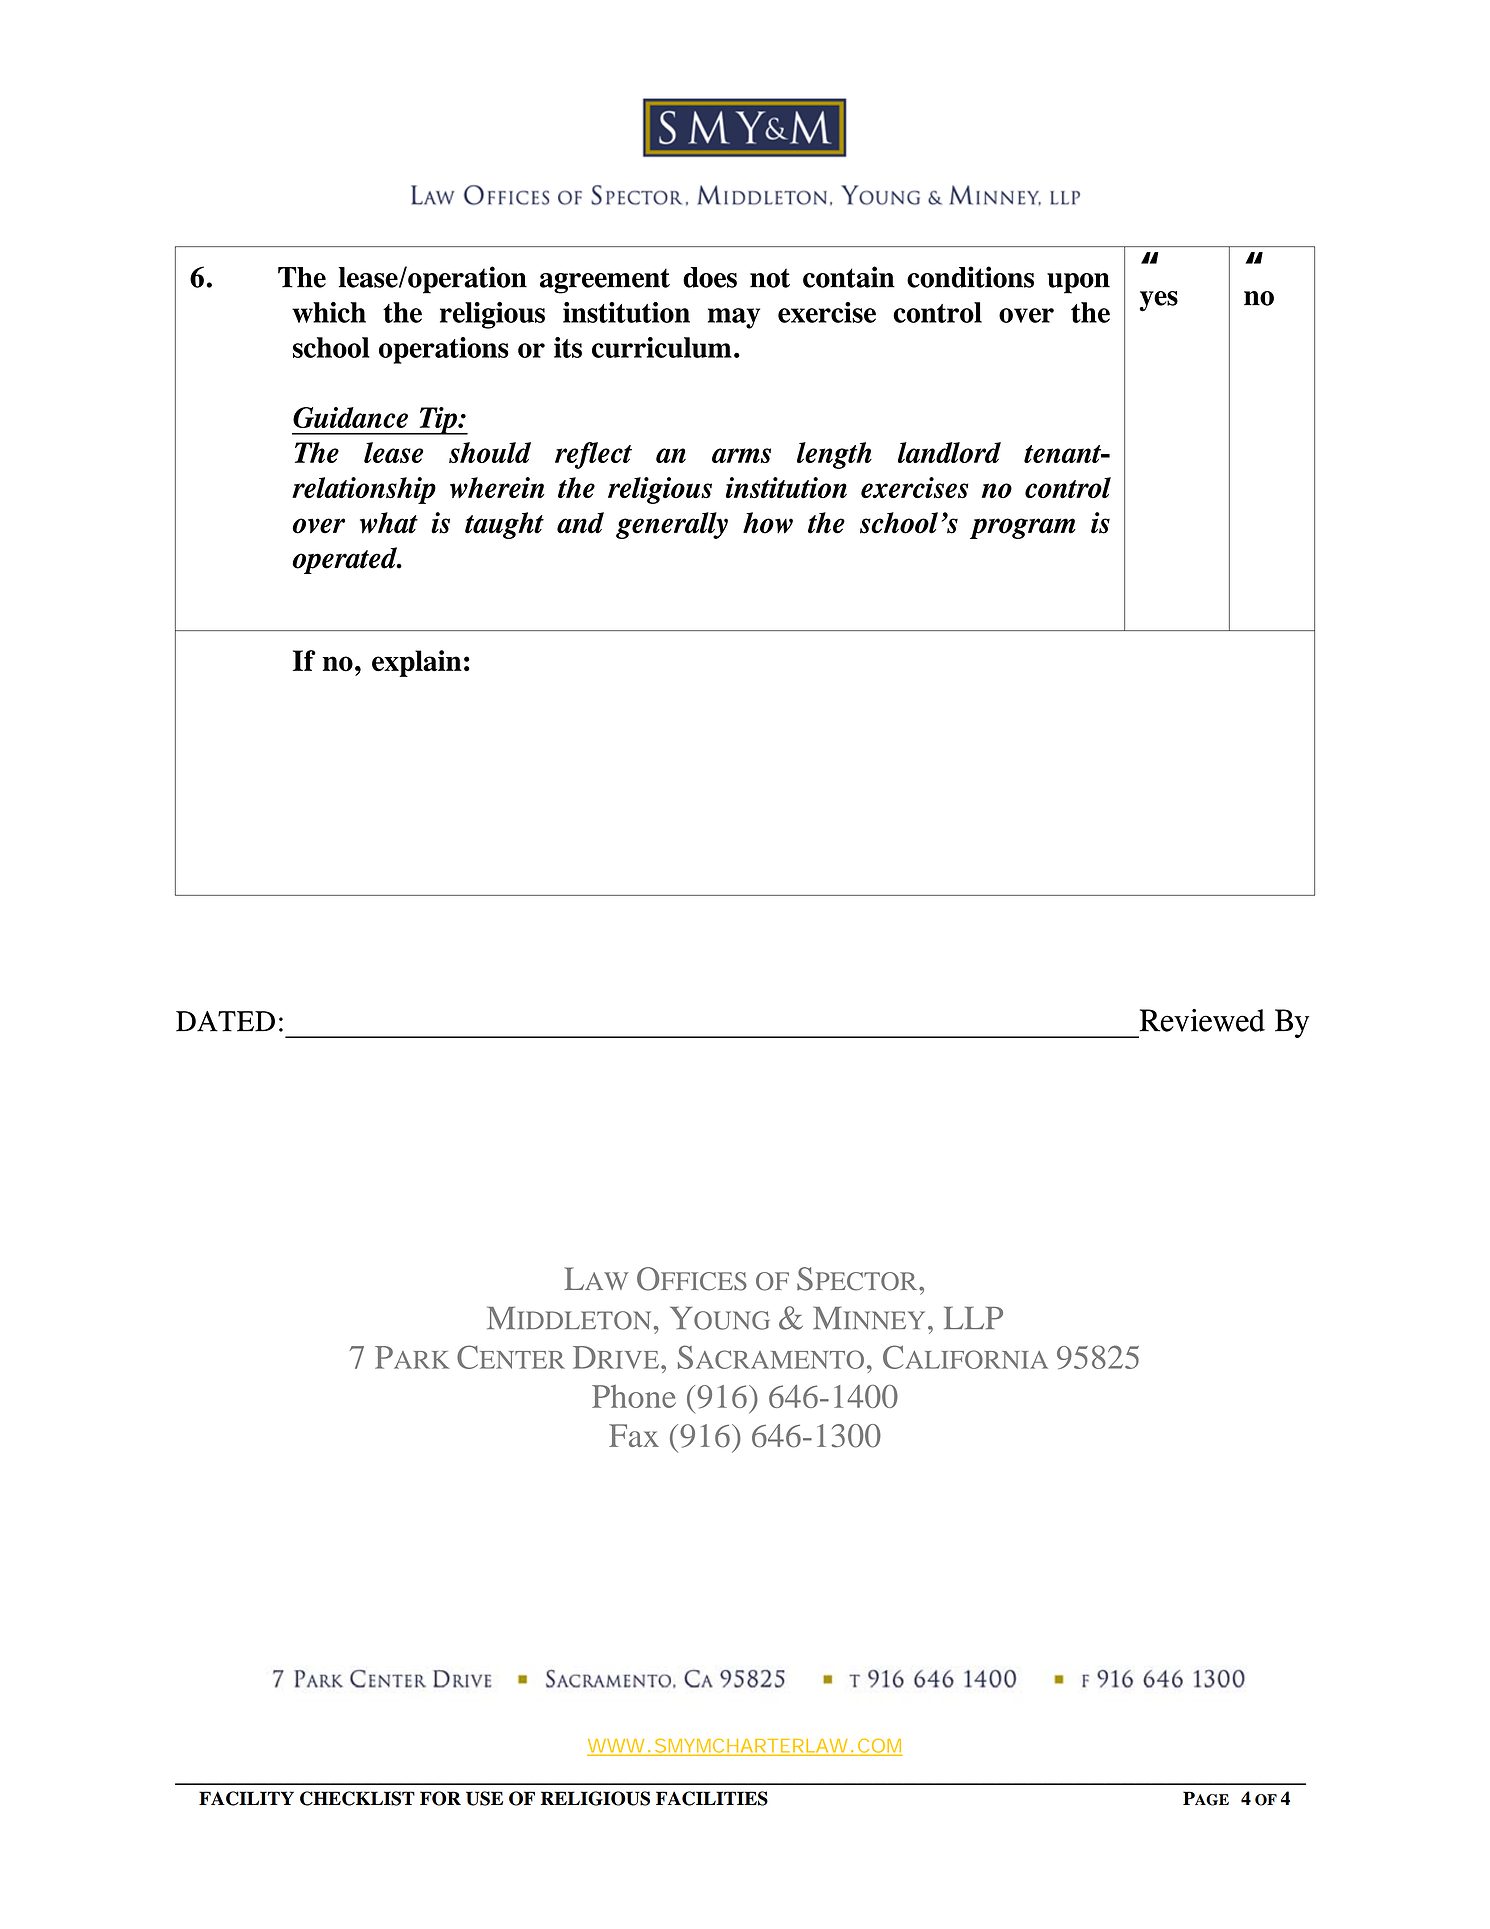 This screenshot has height=1929, width=1490. Describe the element at coordinates (1202, 1020) in the screenshot. I see `Reviewed` at that location.
